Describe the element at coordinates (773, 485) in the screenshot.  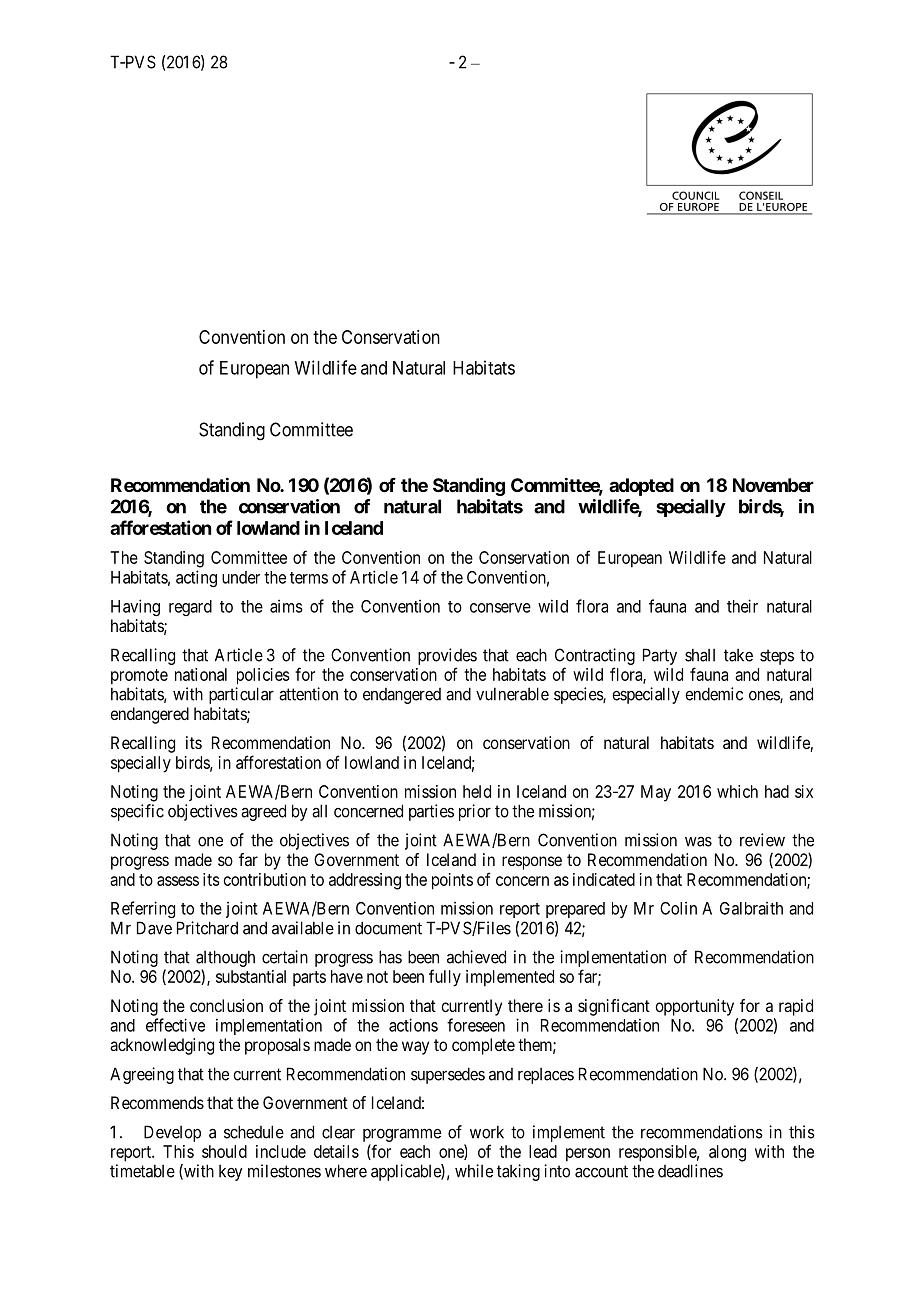
I see `November` at that location.
